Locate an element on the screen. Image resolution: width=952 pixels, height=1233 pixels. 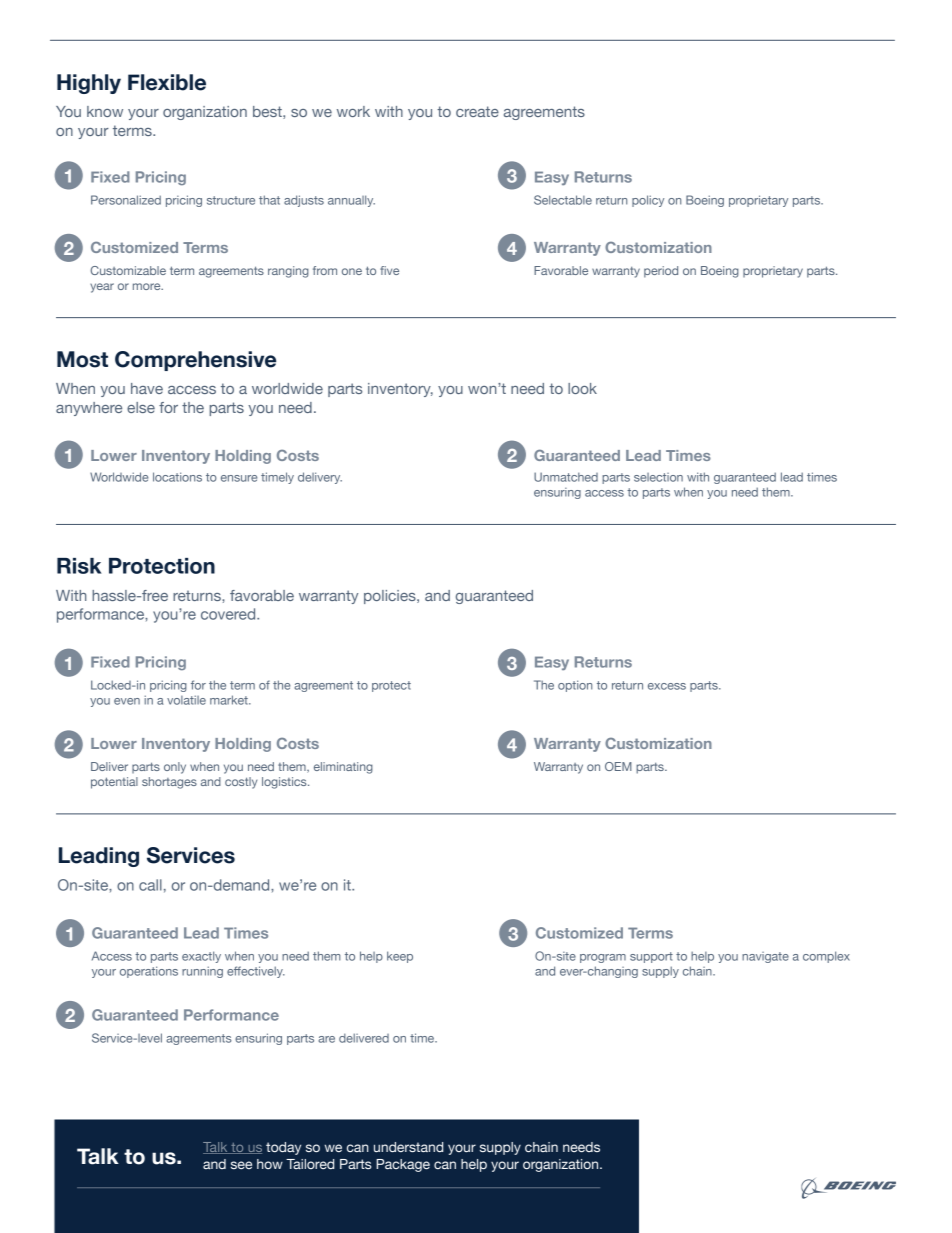
policy is located at coordinates (648, 201).
